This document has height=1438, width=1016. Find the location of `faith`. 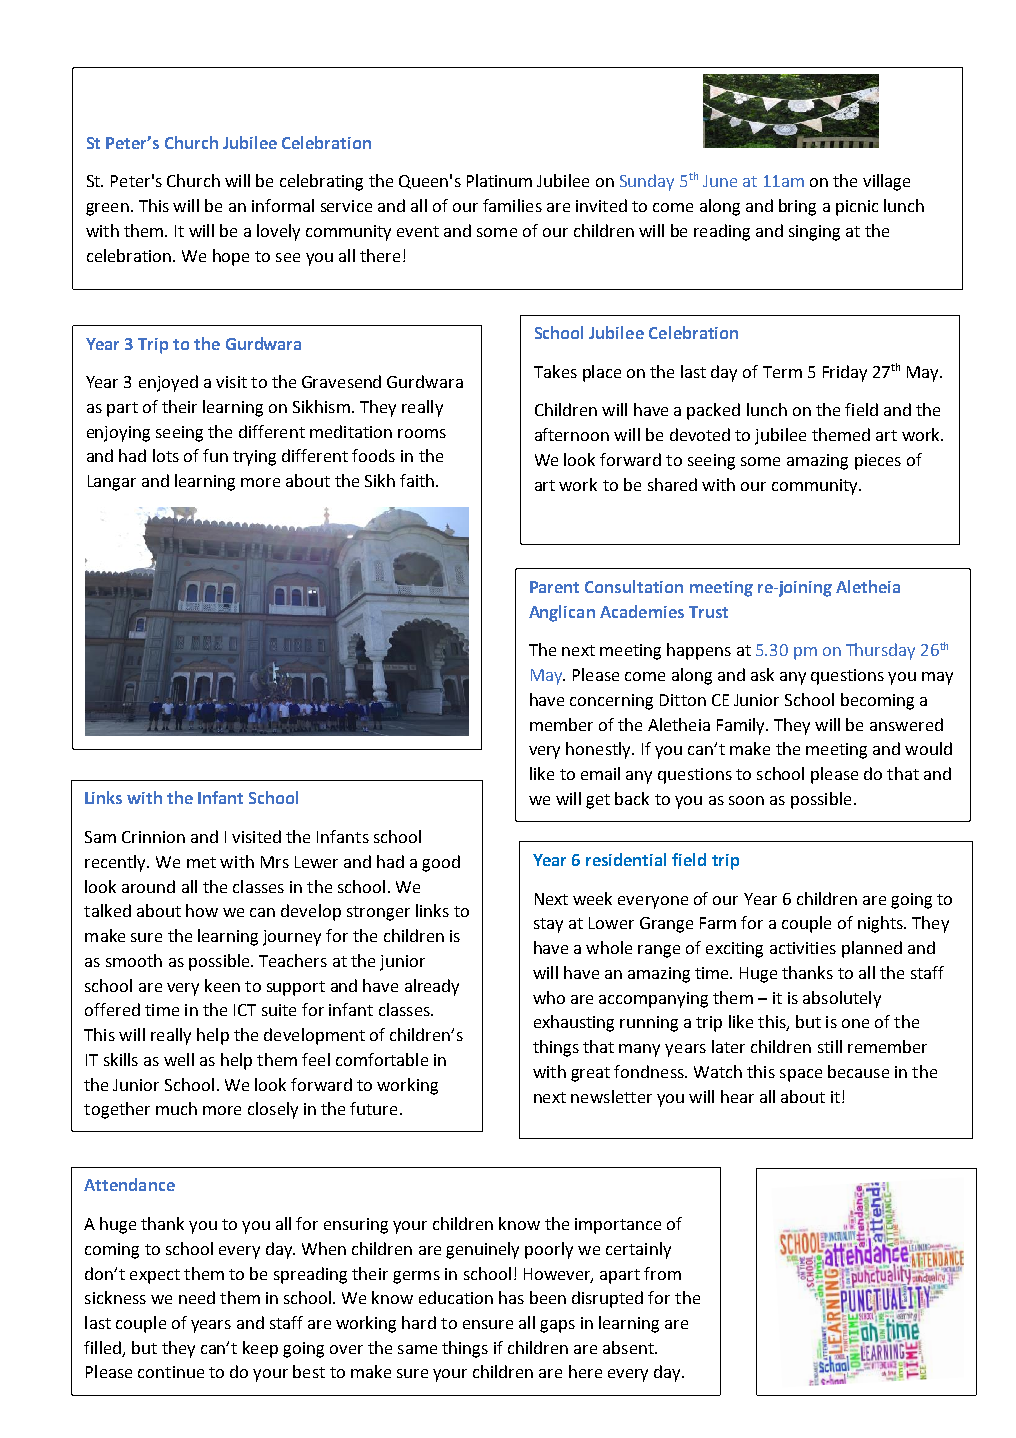

faith is located at coordinates (417, 480).
